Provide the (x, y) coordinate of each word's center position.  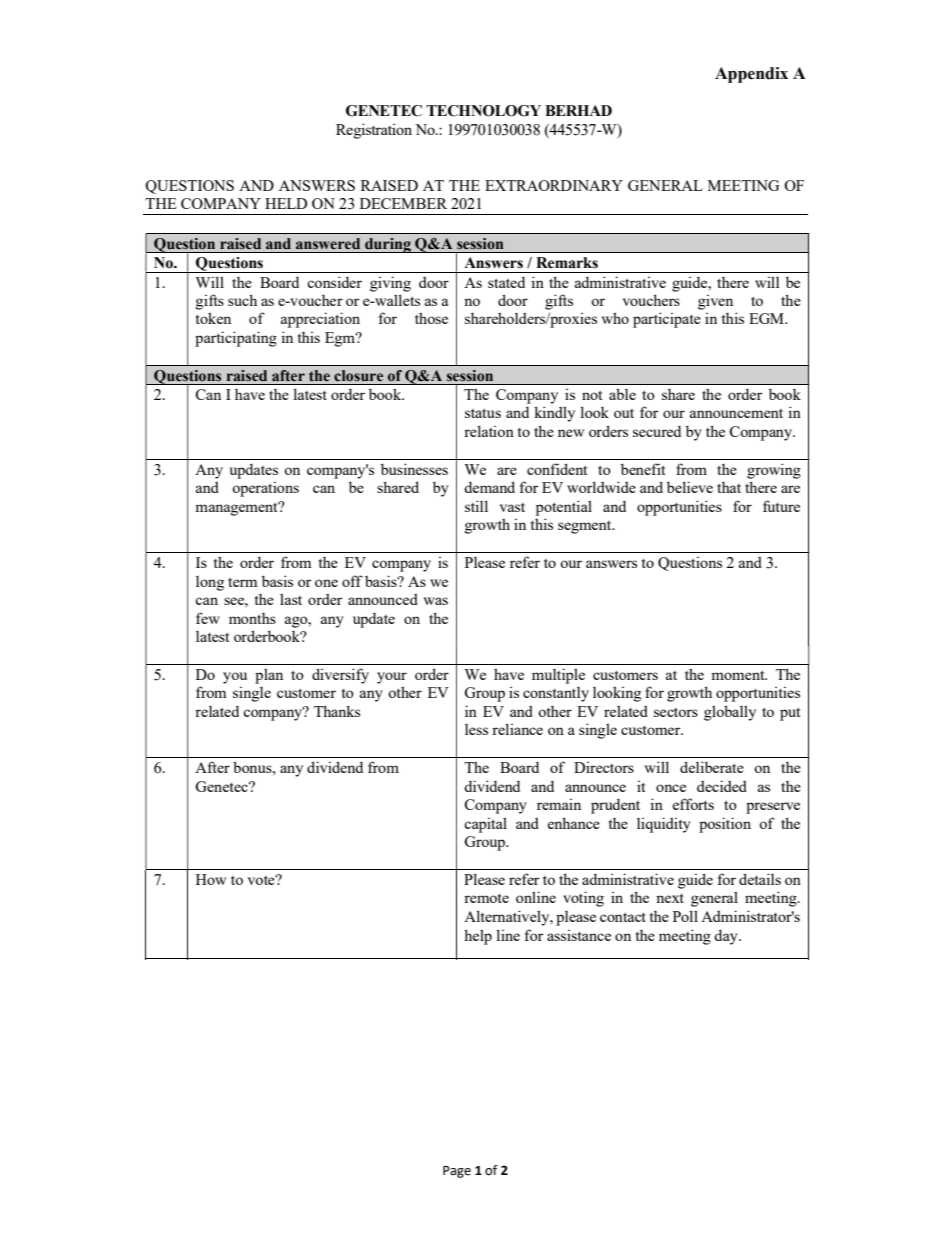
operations (265, 489)
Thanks (337, 711)
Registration (374, 131)
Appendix (751, 75)
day (727, 937)
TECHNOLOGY (483, 111)
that (729, 487)
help (478, 937)
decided (722, 786)
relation (489, 431)
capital (485, 825)
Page (457, 1172)
